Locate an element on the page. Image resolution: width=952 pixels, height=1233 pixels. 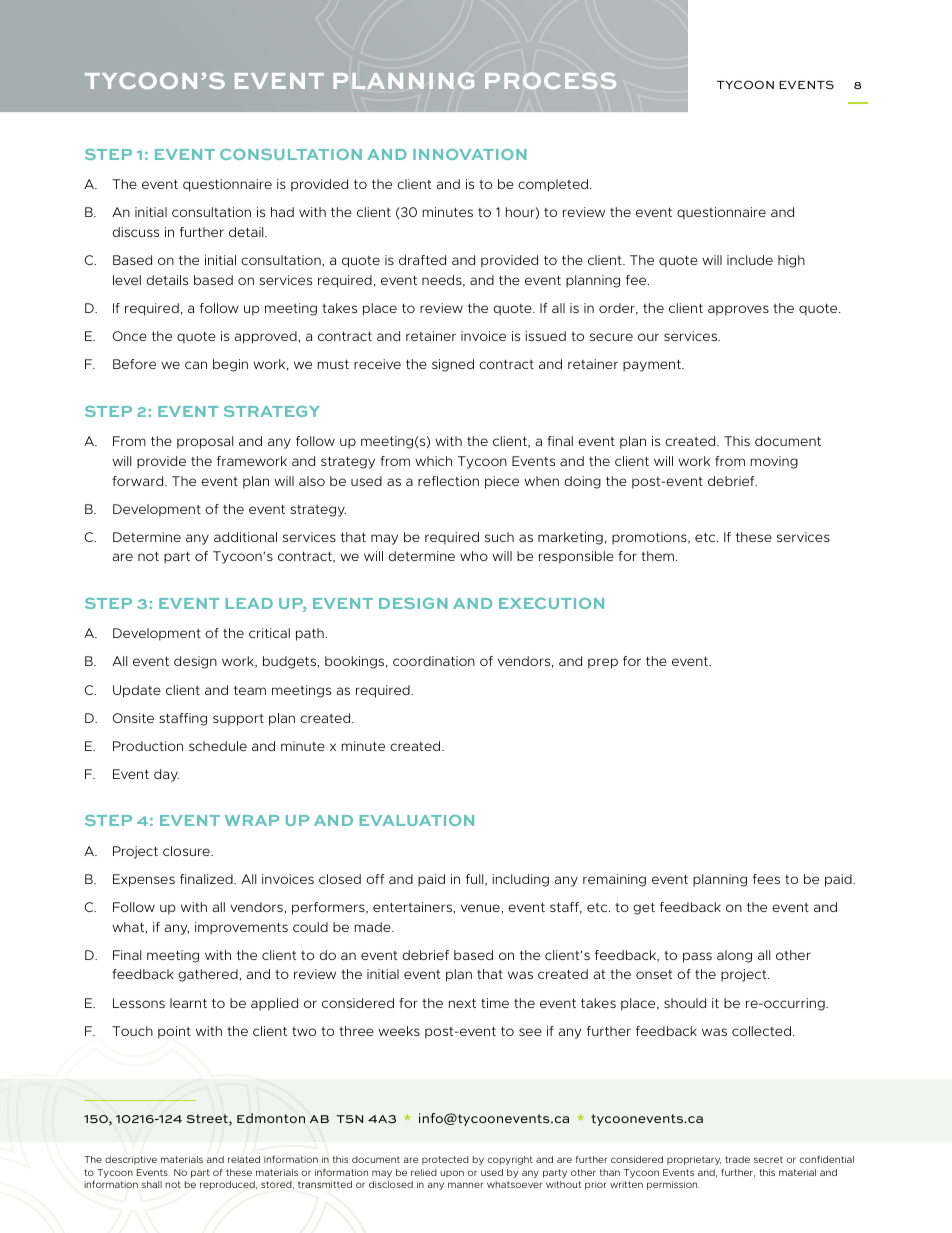
trade is located at coordinates (737, 1159).
